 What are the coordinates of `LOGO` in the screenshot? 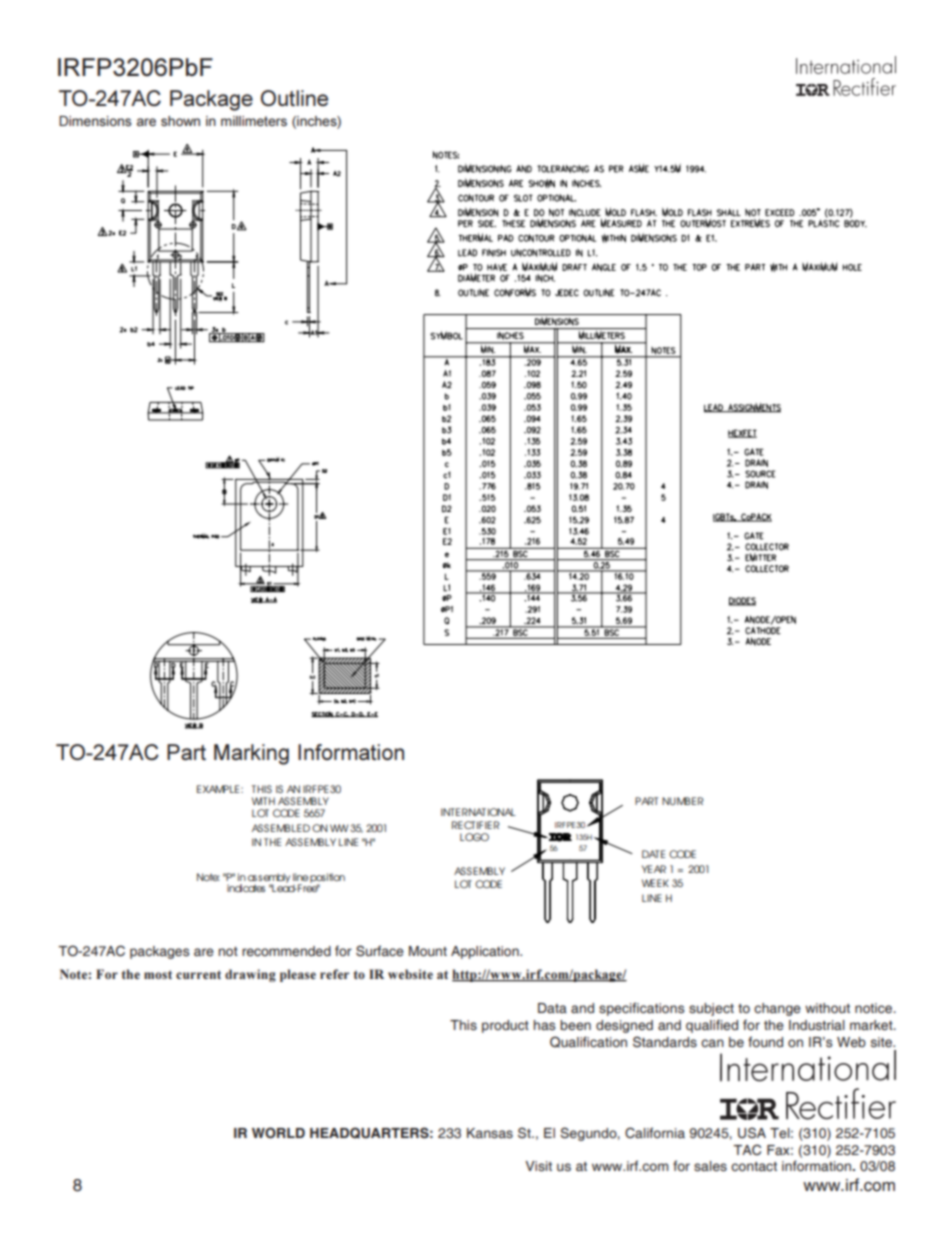 It's located at (474, 837).
